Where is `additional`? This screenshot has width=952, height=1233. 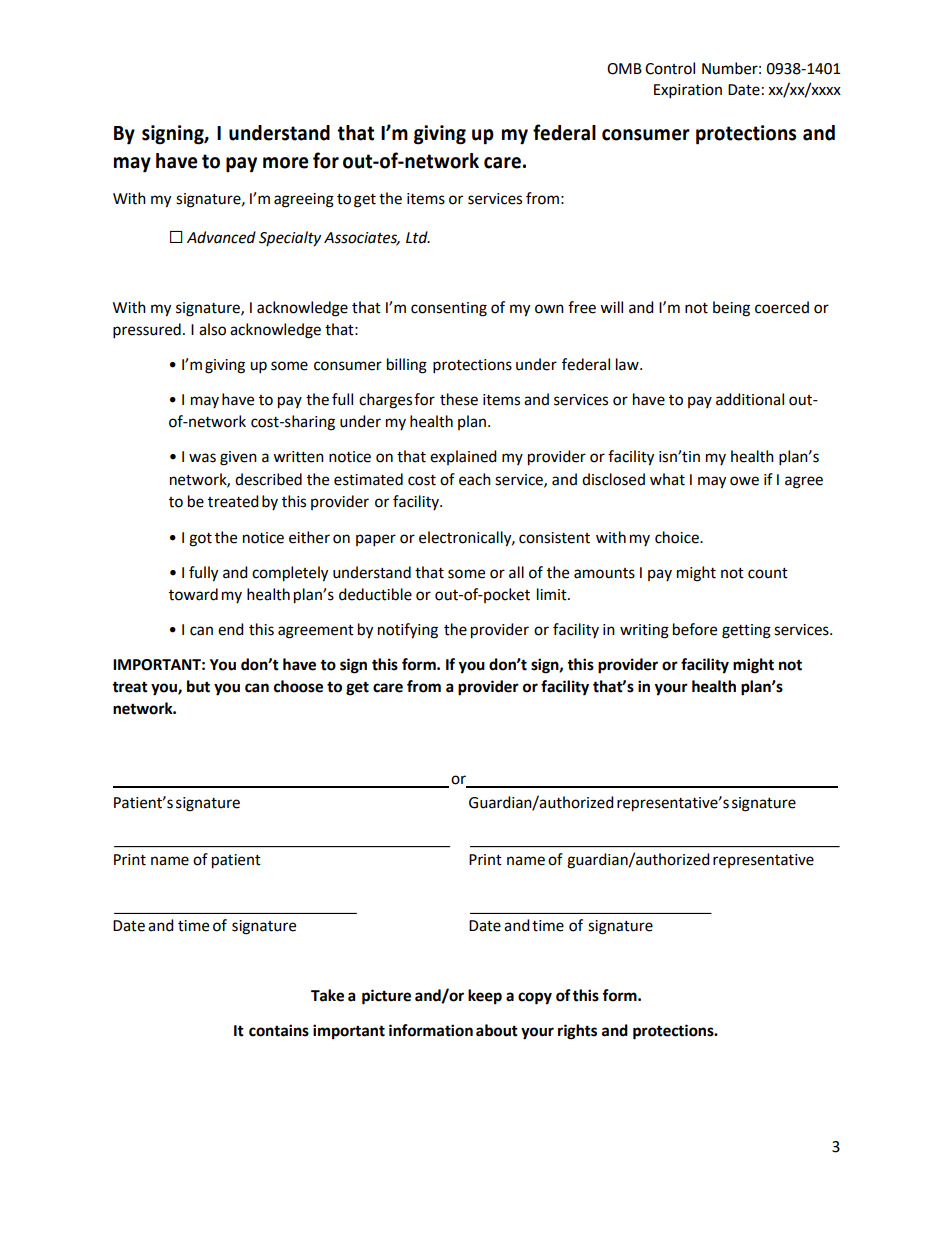
additional is located at coordinates (750, 399).
